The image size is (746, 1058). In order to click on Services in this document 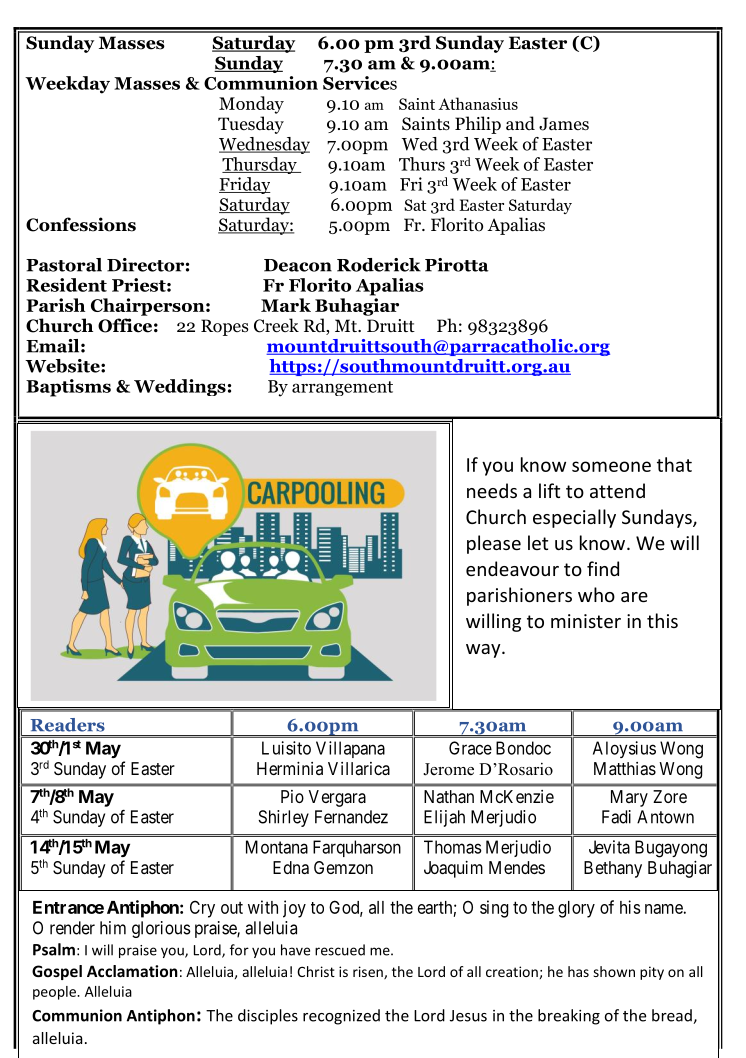, I will do `click(360, 83)`.
